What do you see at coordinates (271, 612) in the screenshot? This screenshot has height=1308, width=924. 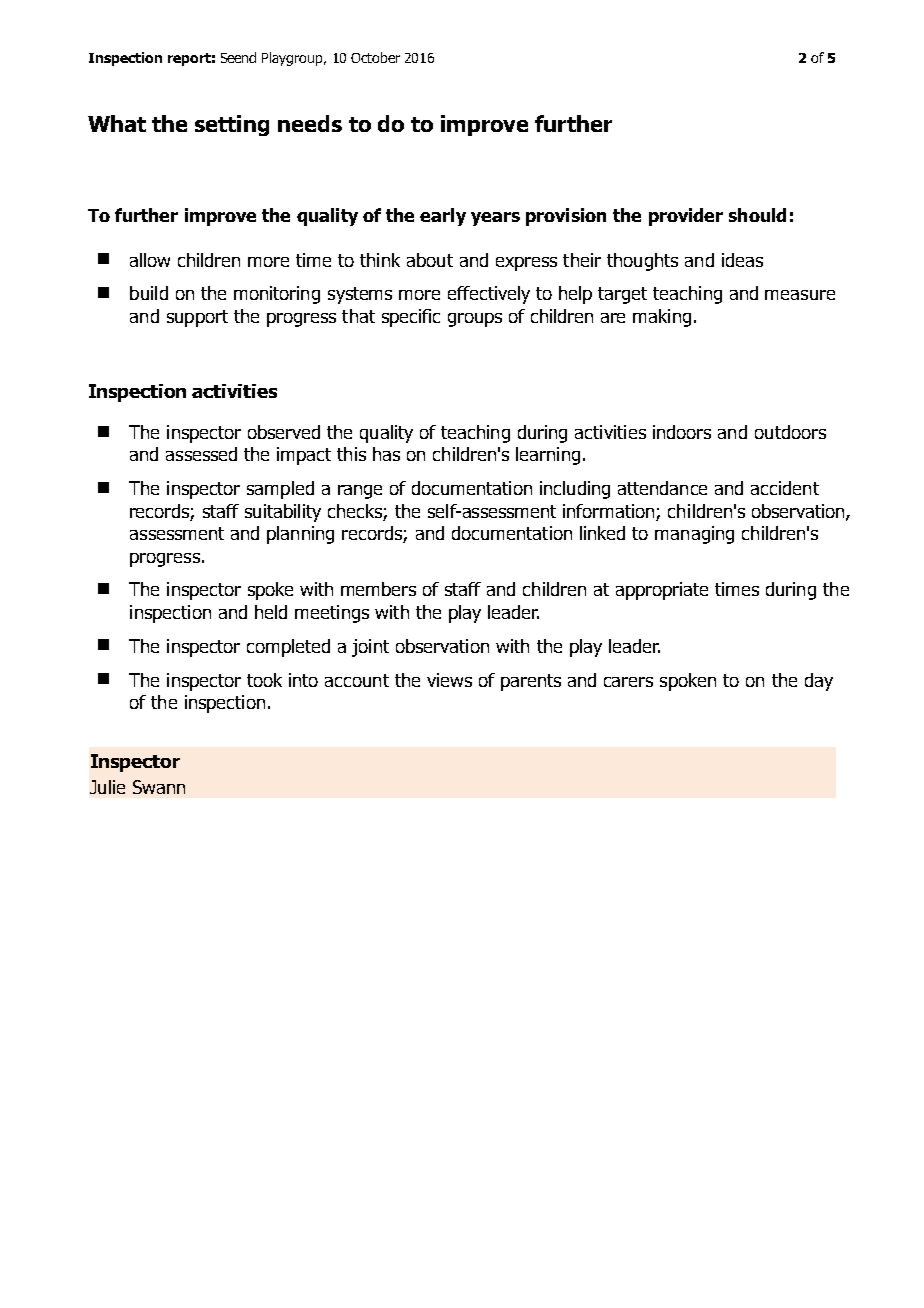 I see `held` at bounding box center [271, 612].
